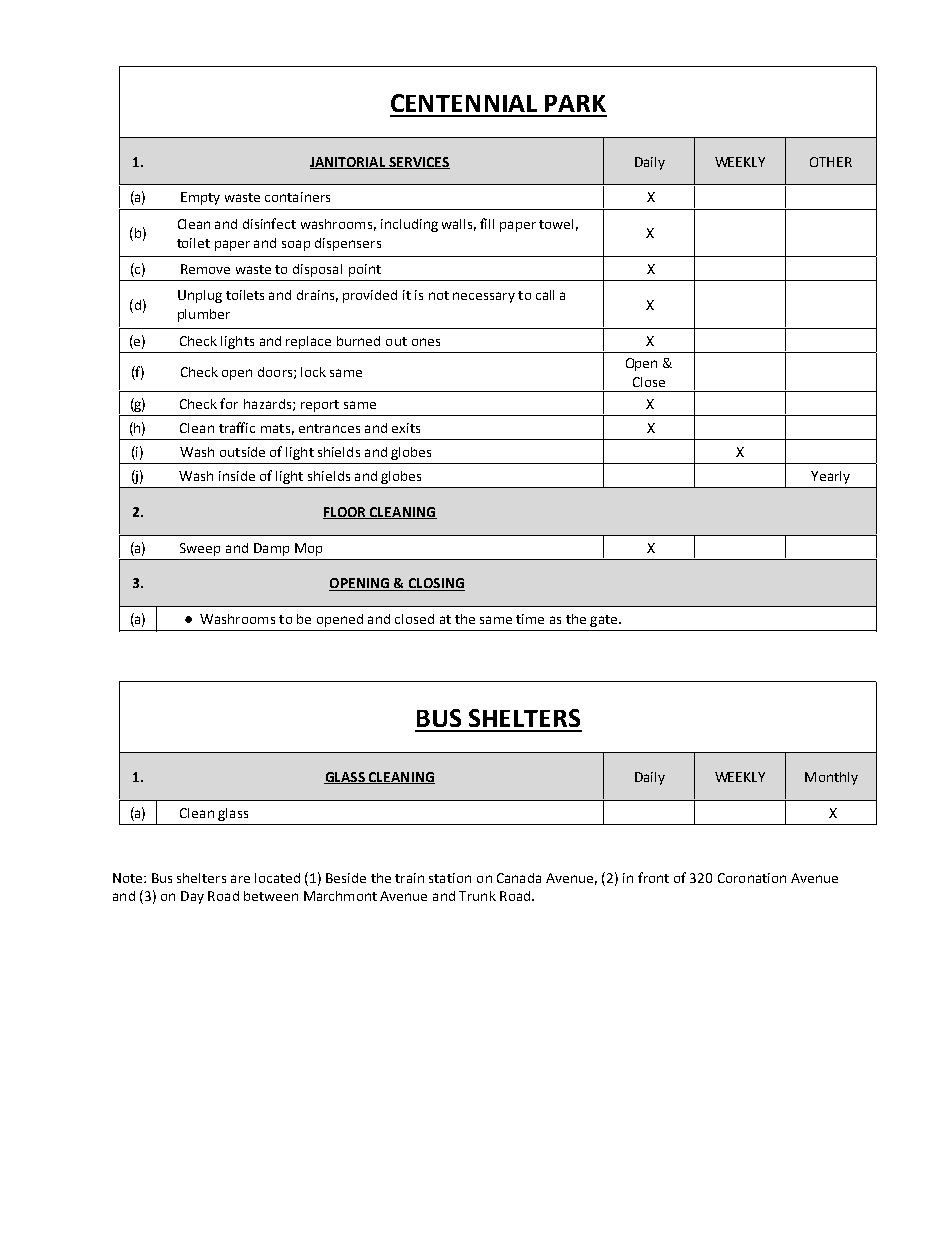 The image size is (952, 1233). Describe the element at coordinates (200, 549) in the screenshot. I see `Sweep` at that location.
